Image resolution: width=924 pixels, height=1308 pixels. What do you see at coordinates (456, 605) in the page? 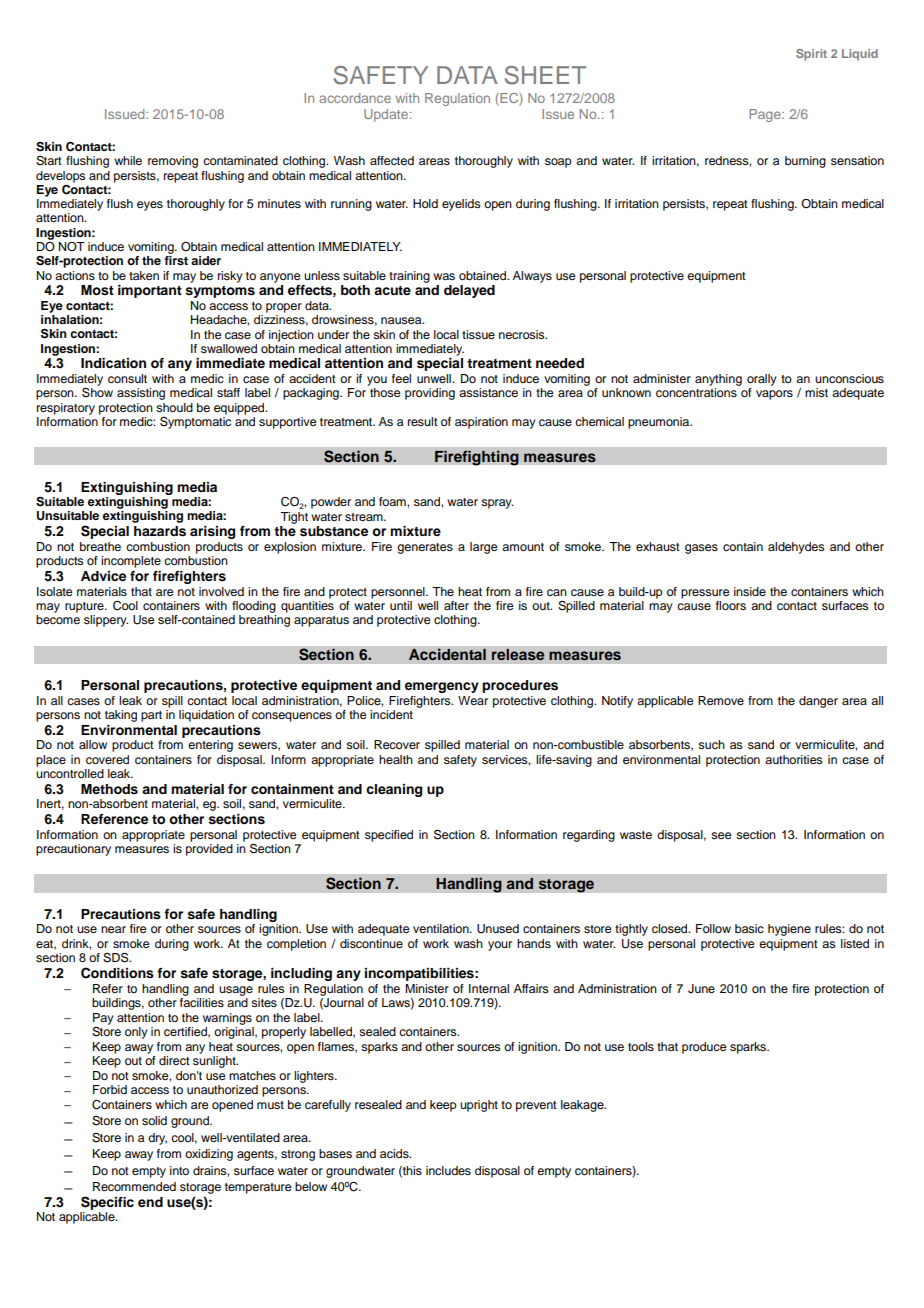
I see `after` at bounding box center [456, 605].
